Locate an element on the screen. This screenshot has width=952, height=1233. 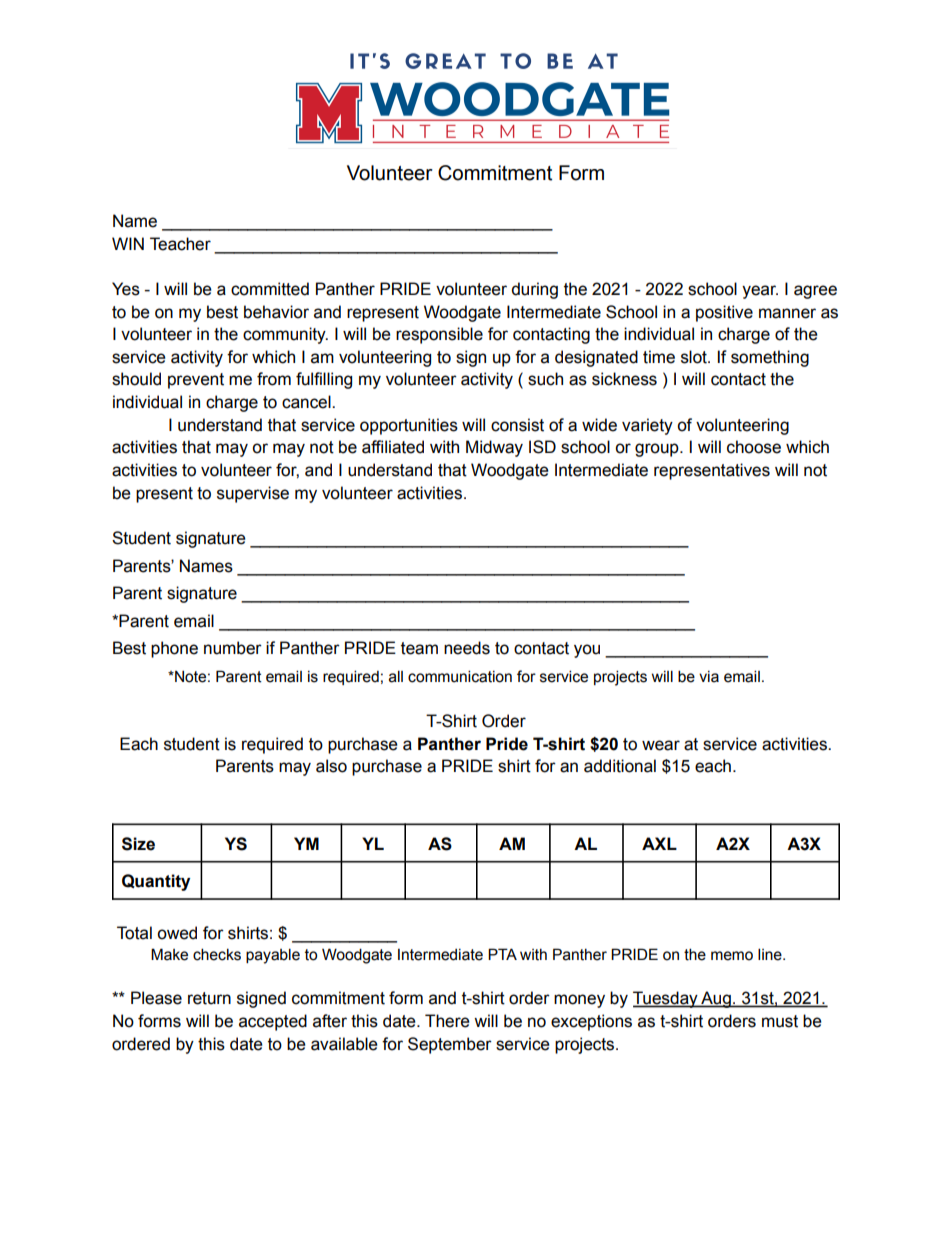
committed is located at coordinates (270, 289).
